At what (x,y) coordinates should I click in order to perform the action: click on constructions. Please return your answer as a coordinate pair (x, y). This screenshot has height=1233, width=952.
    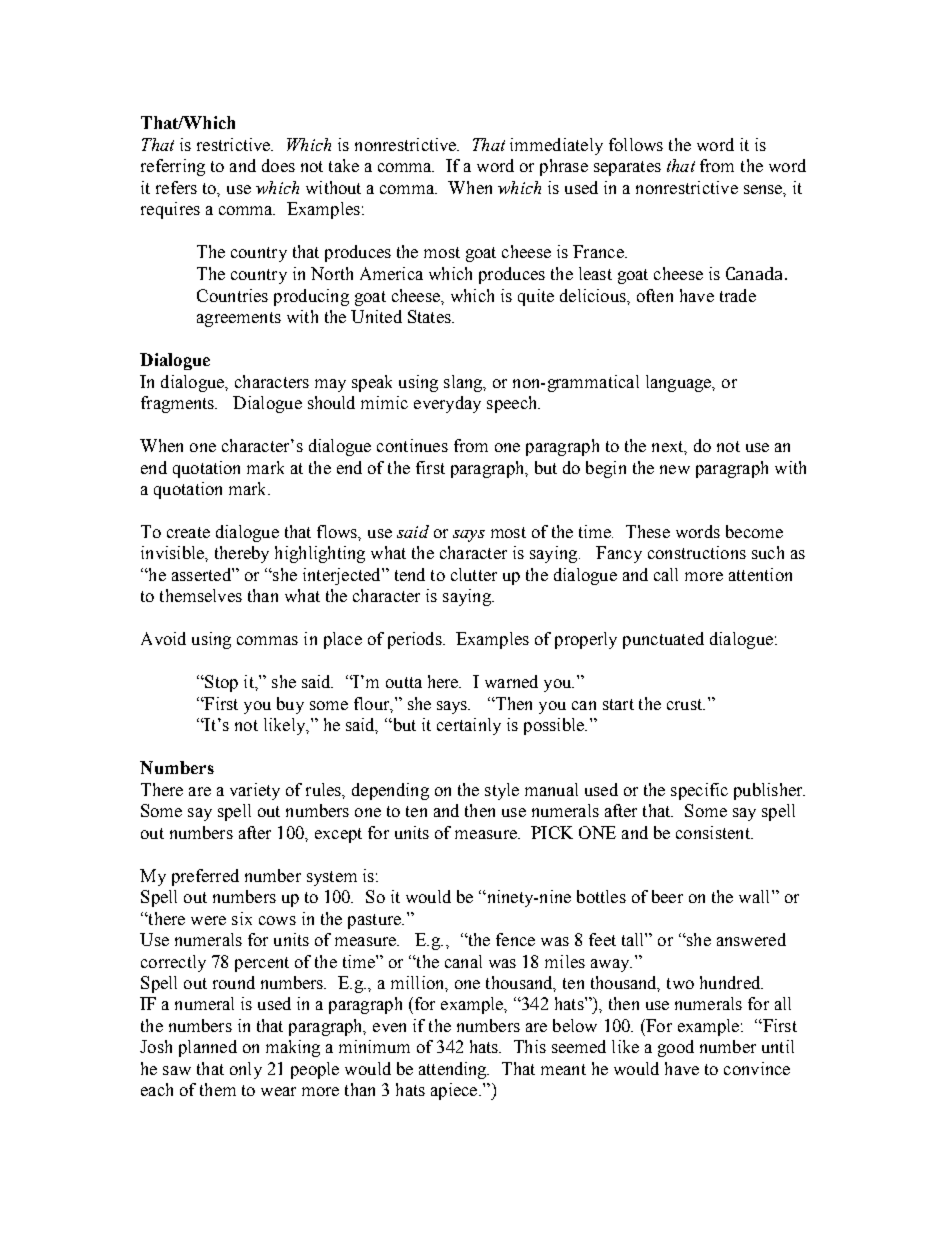
    Looking at the image, I should click on (697, 552).
